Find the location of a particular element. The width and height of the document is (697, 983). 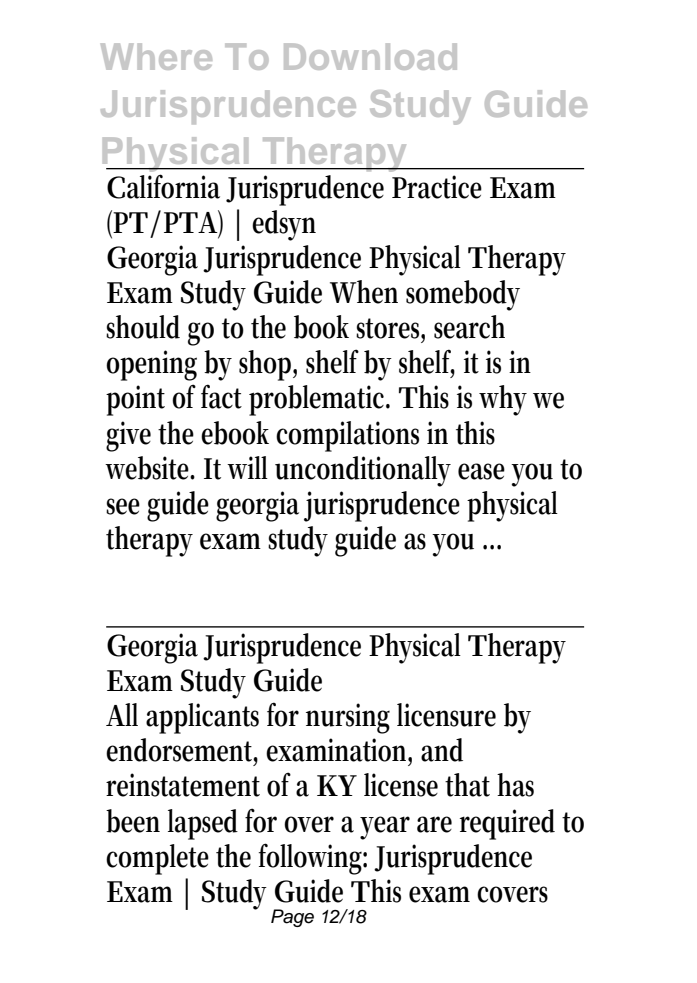

ease is located at coordinates (481, 471).
